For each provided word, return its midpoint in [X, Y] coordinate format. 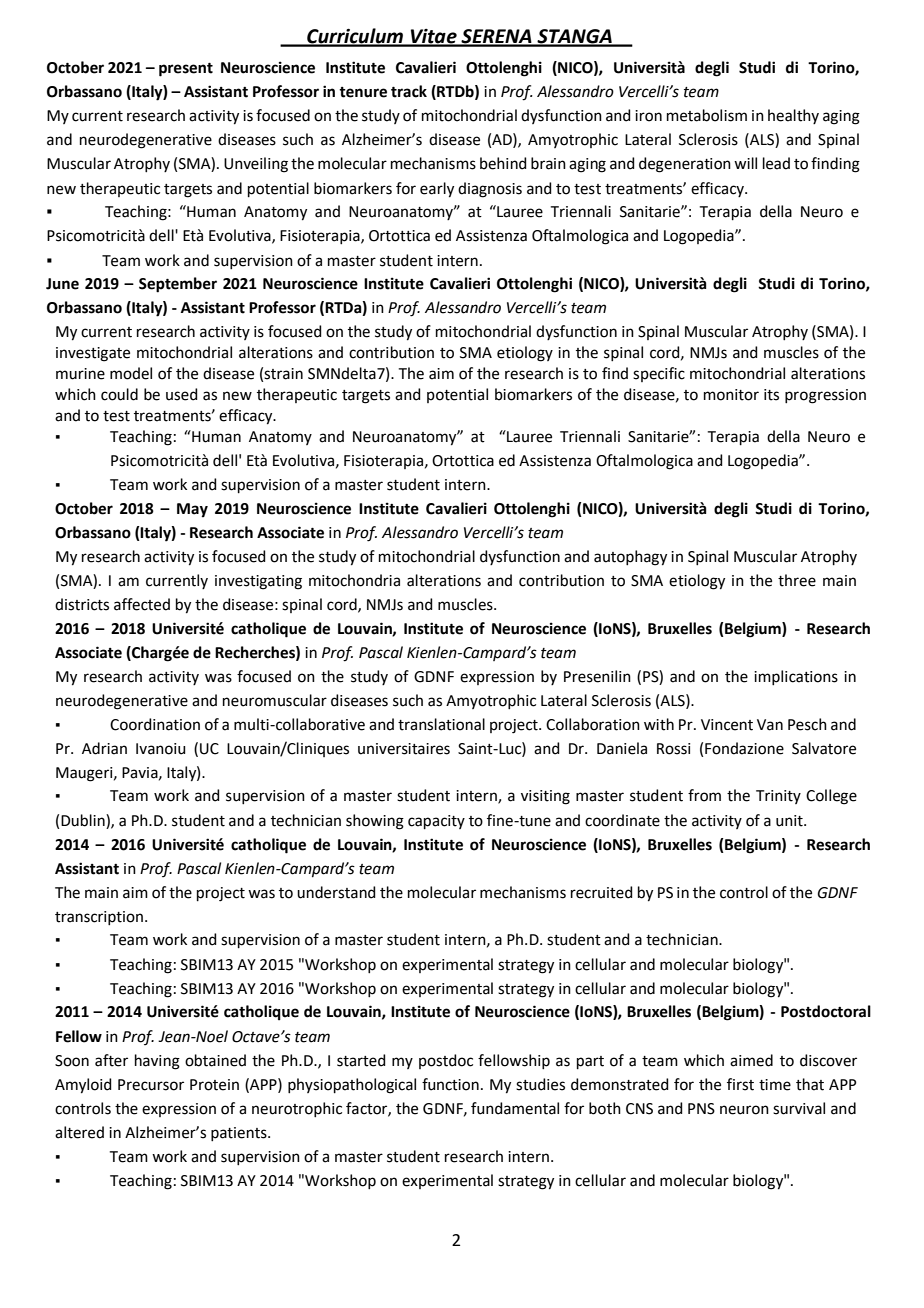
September [178, 285]
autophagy [630, 558]
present [186, 70]
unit [790, 821]
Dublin [84, 820]
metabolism [707, 115]
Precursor [151, 1085]
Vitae [434, 37]
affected [142, 604]
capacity [436, 822]
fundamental [515, 1108]
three [797, 580]
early [437, 190]
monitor [731, 395]
